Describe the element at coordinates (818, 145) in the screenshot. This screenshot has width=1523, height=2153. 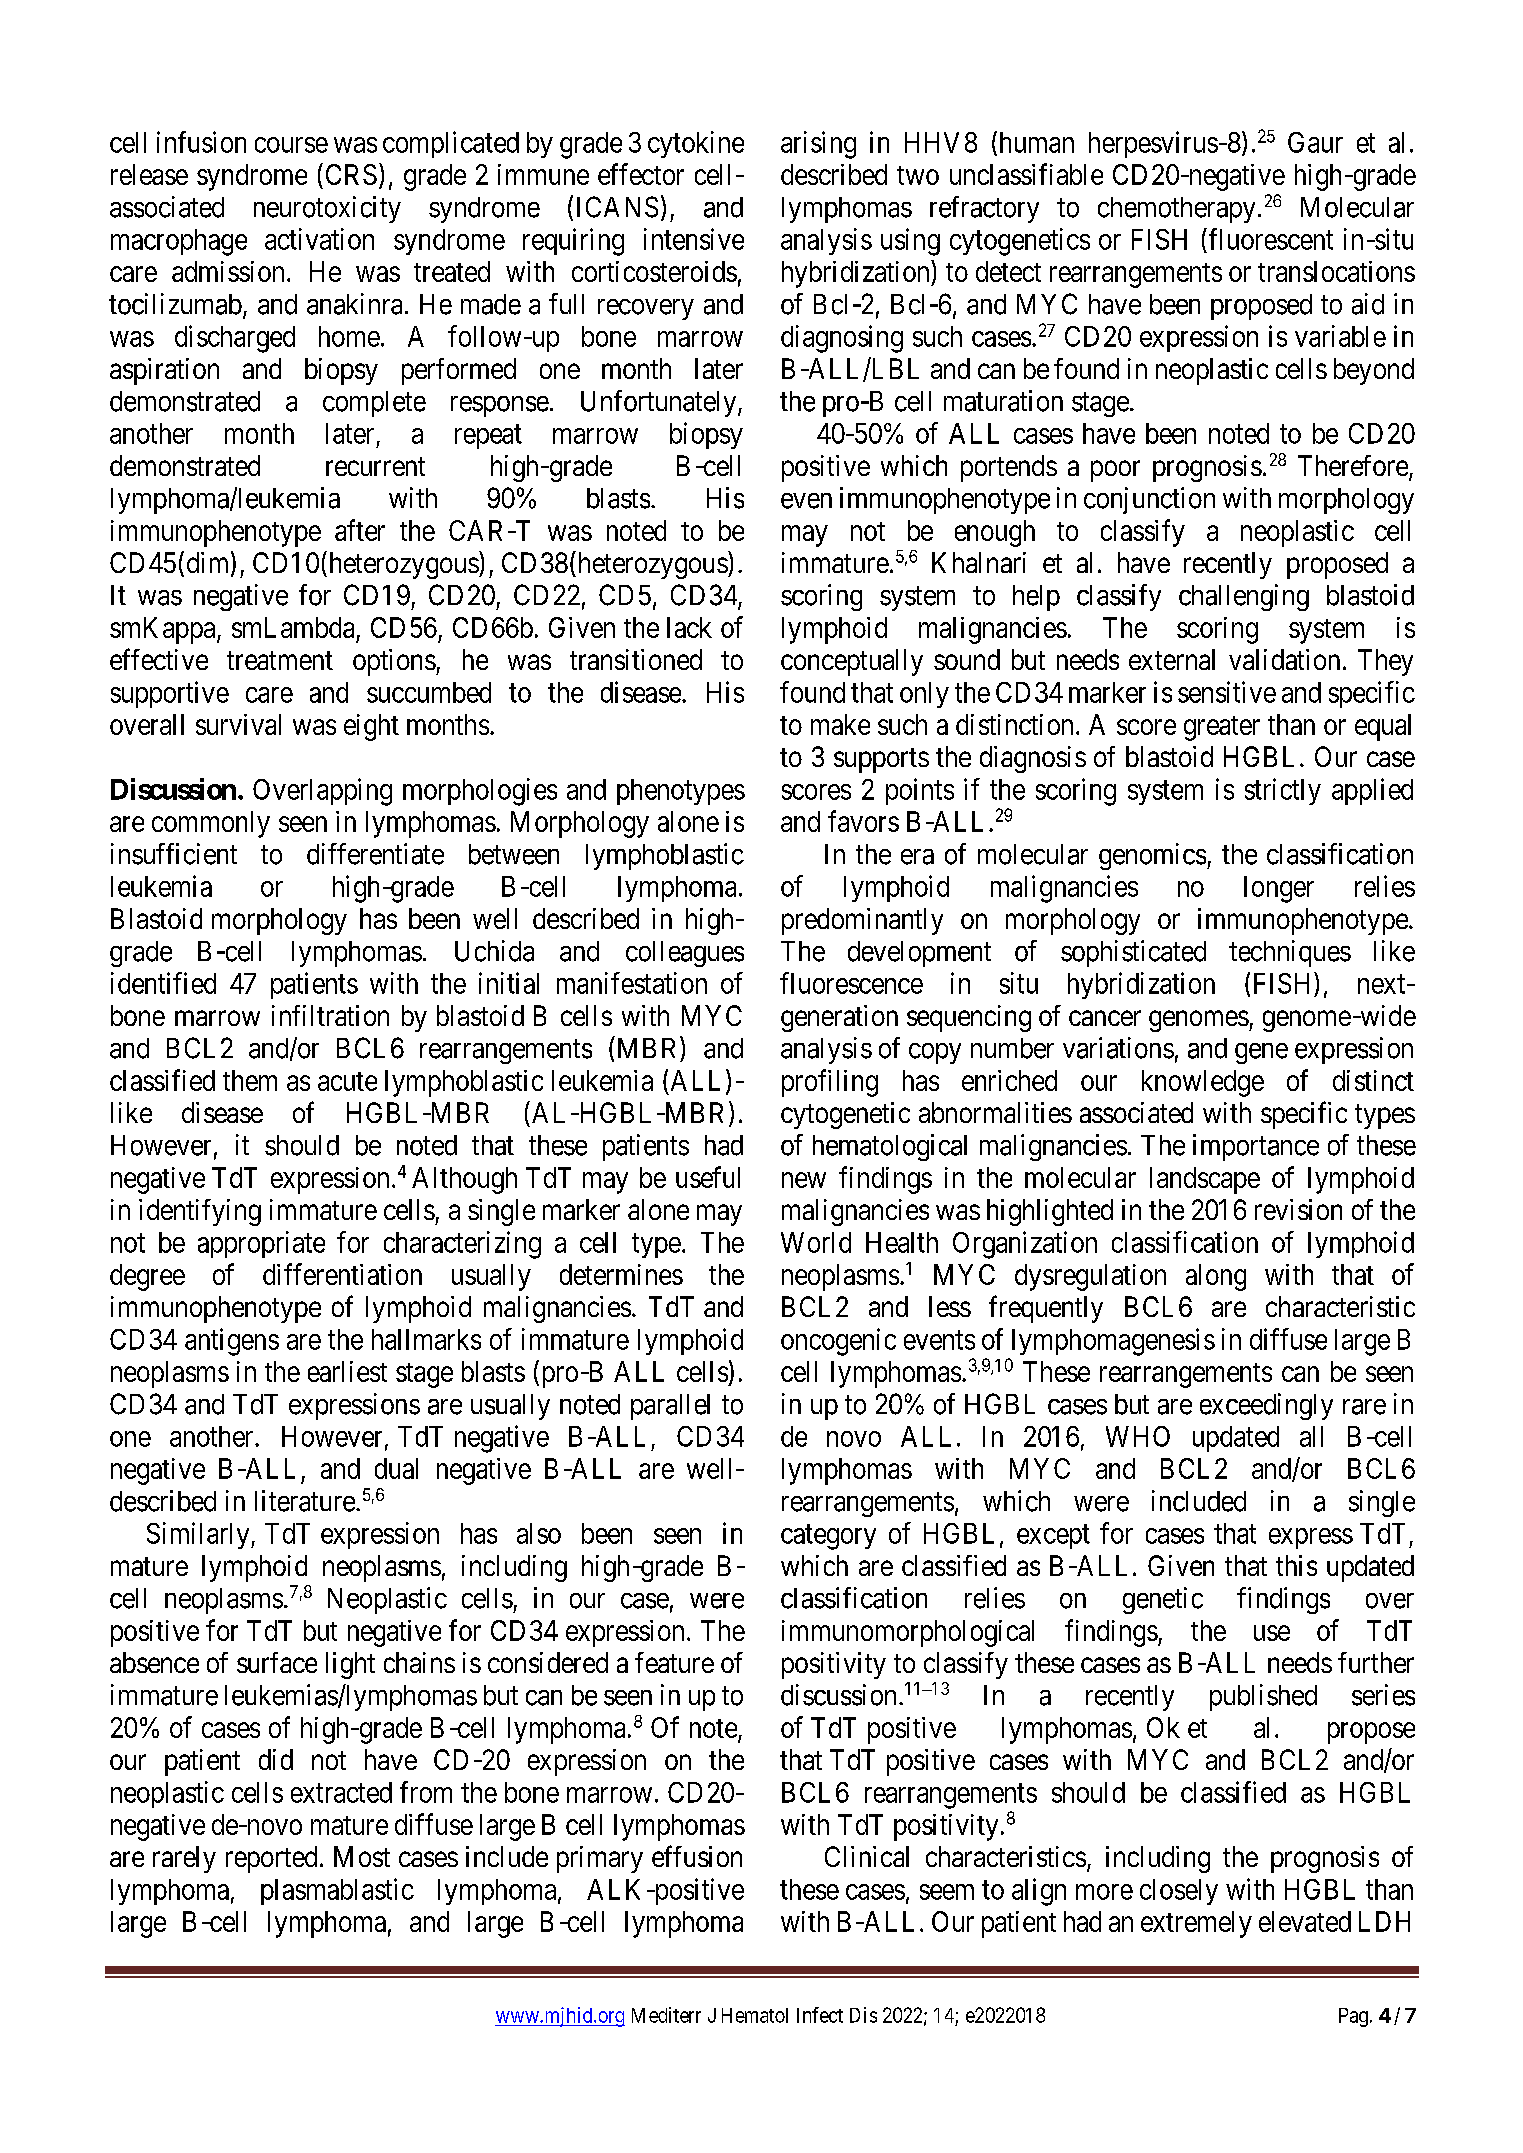
I see `arising` at that location.
